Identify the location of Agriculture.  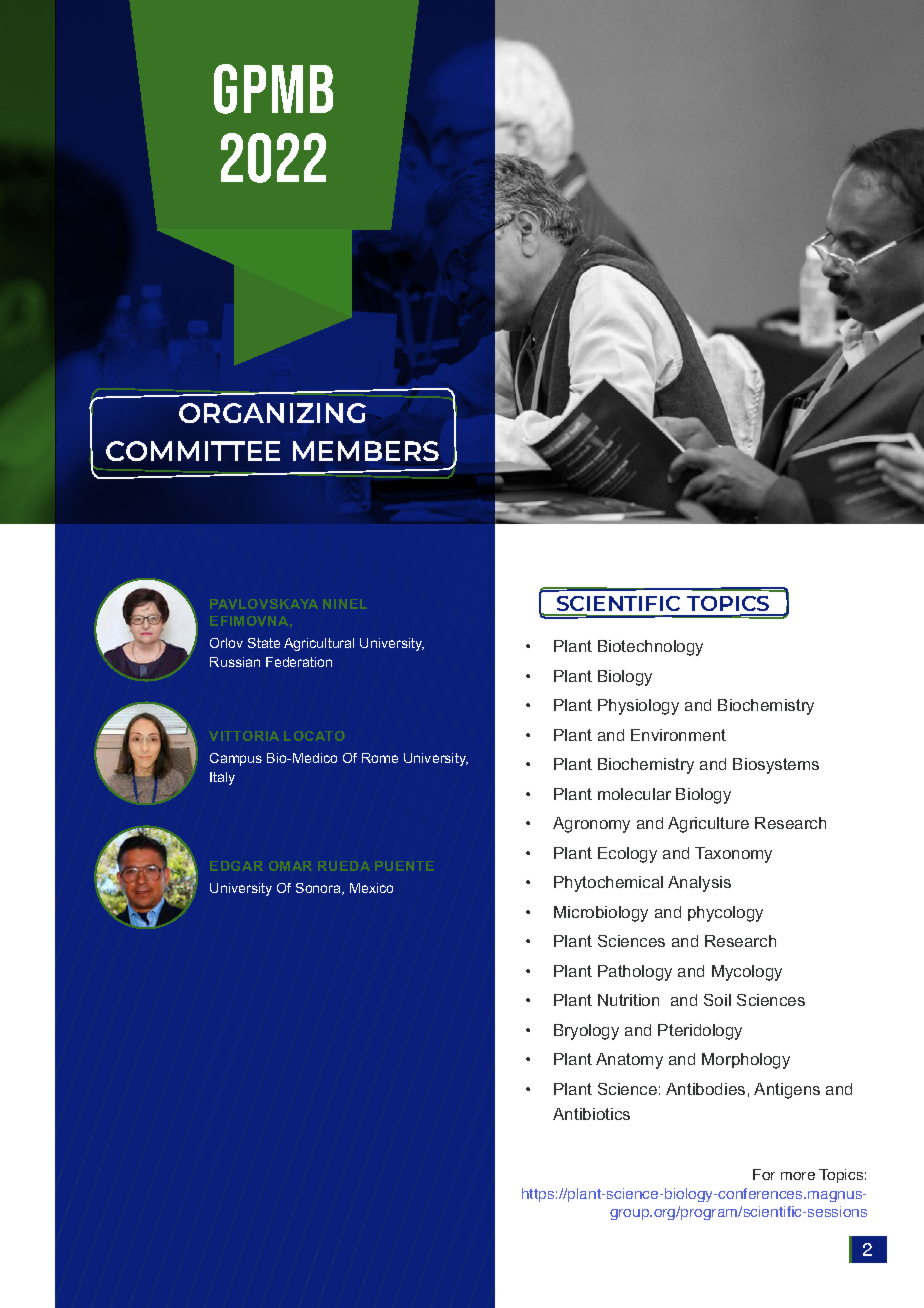
(708, 825).
